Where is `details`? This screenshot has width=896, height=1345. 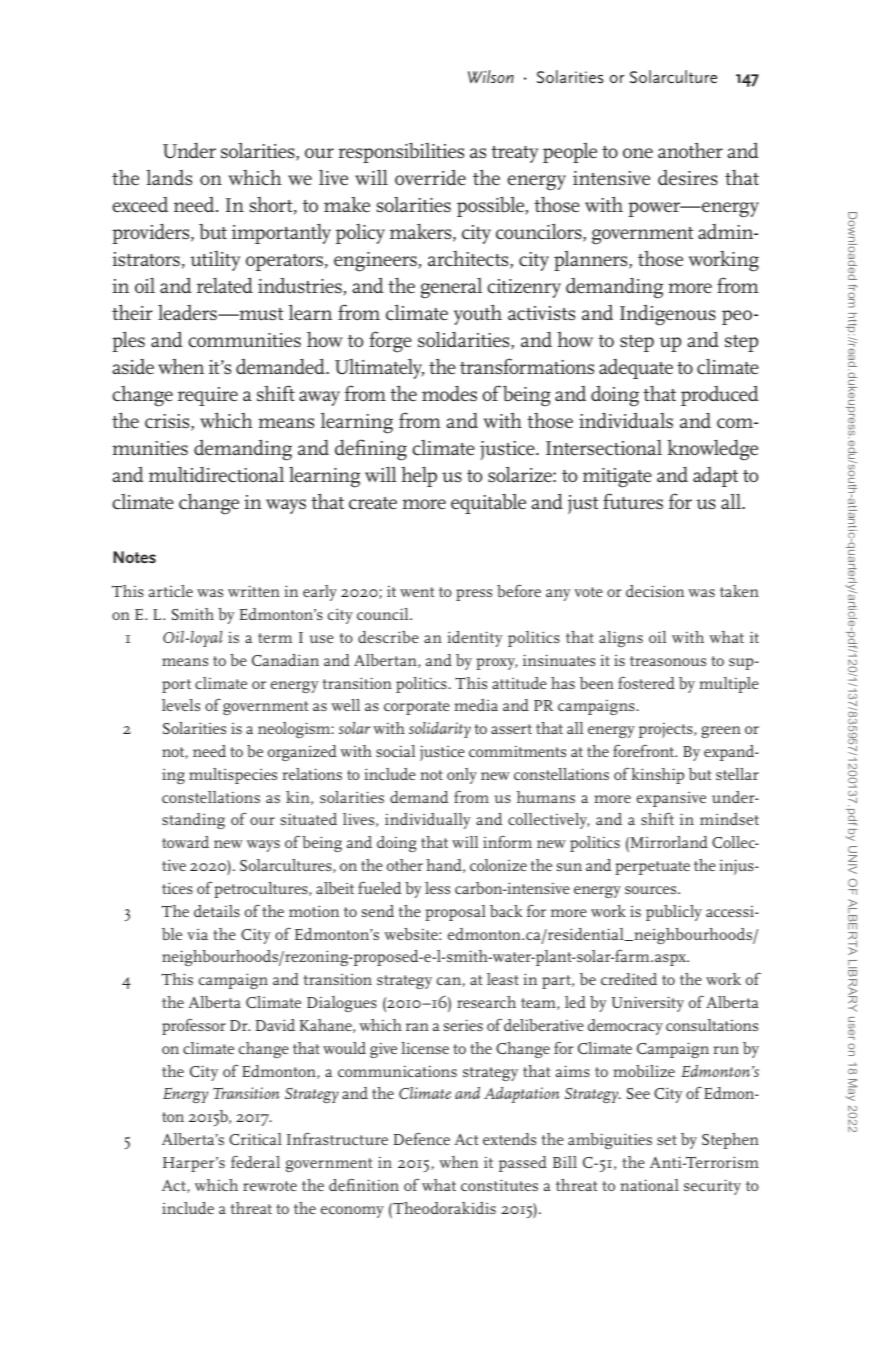 details is located at coordinates (217, 911).
